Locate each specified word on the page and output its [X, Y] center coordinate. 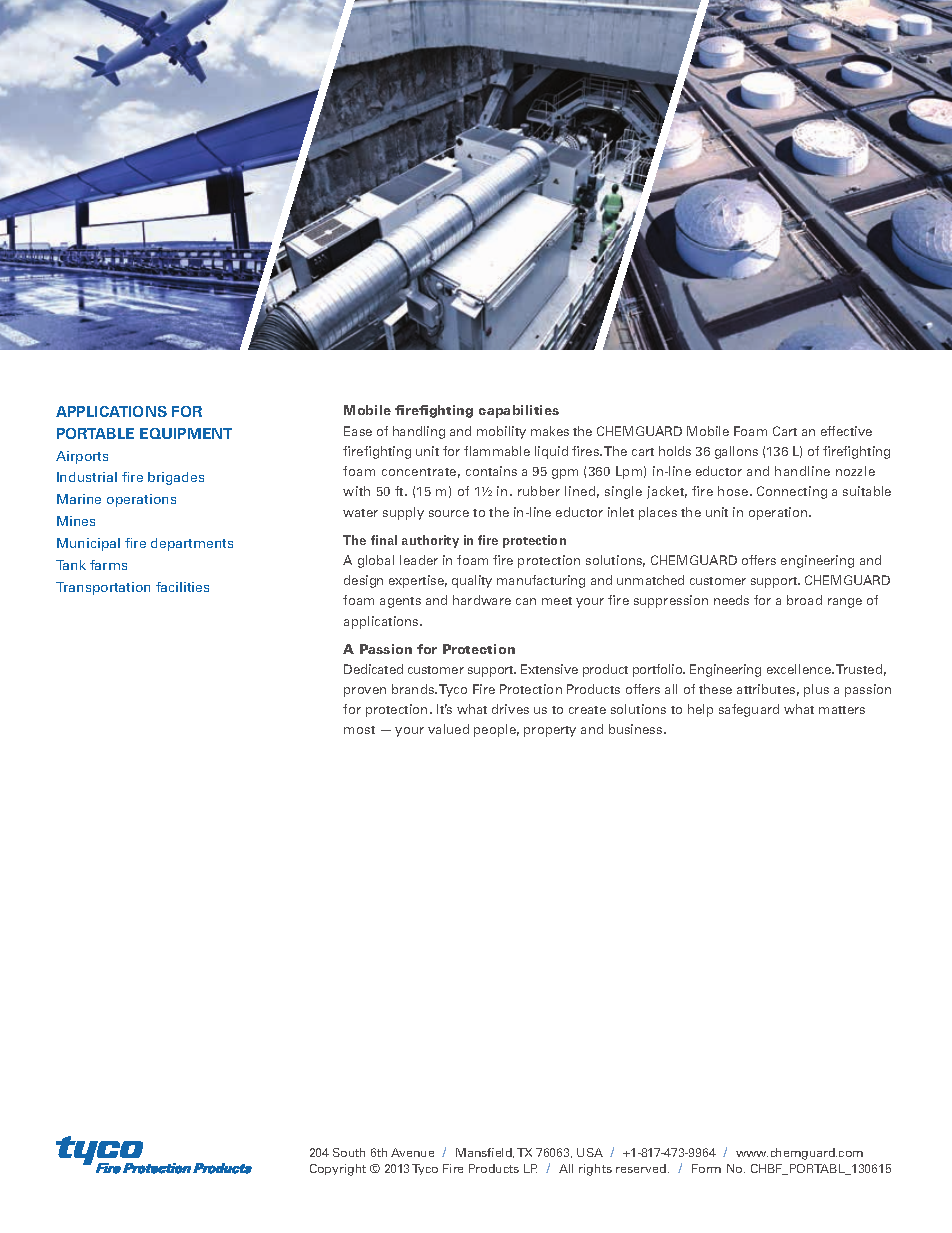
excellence [800, 669]
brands [414, 689]
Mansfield [485, 1153]
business [637, 729]
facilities [182, 587]
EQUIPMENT [186, 433]
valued [448, 729]
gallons [736, 452]
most [359, 730]
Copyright [338, 1170]
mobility [501, 432]
